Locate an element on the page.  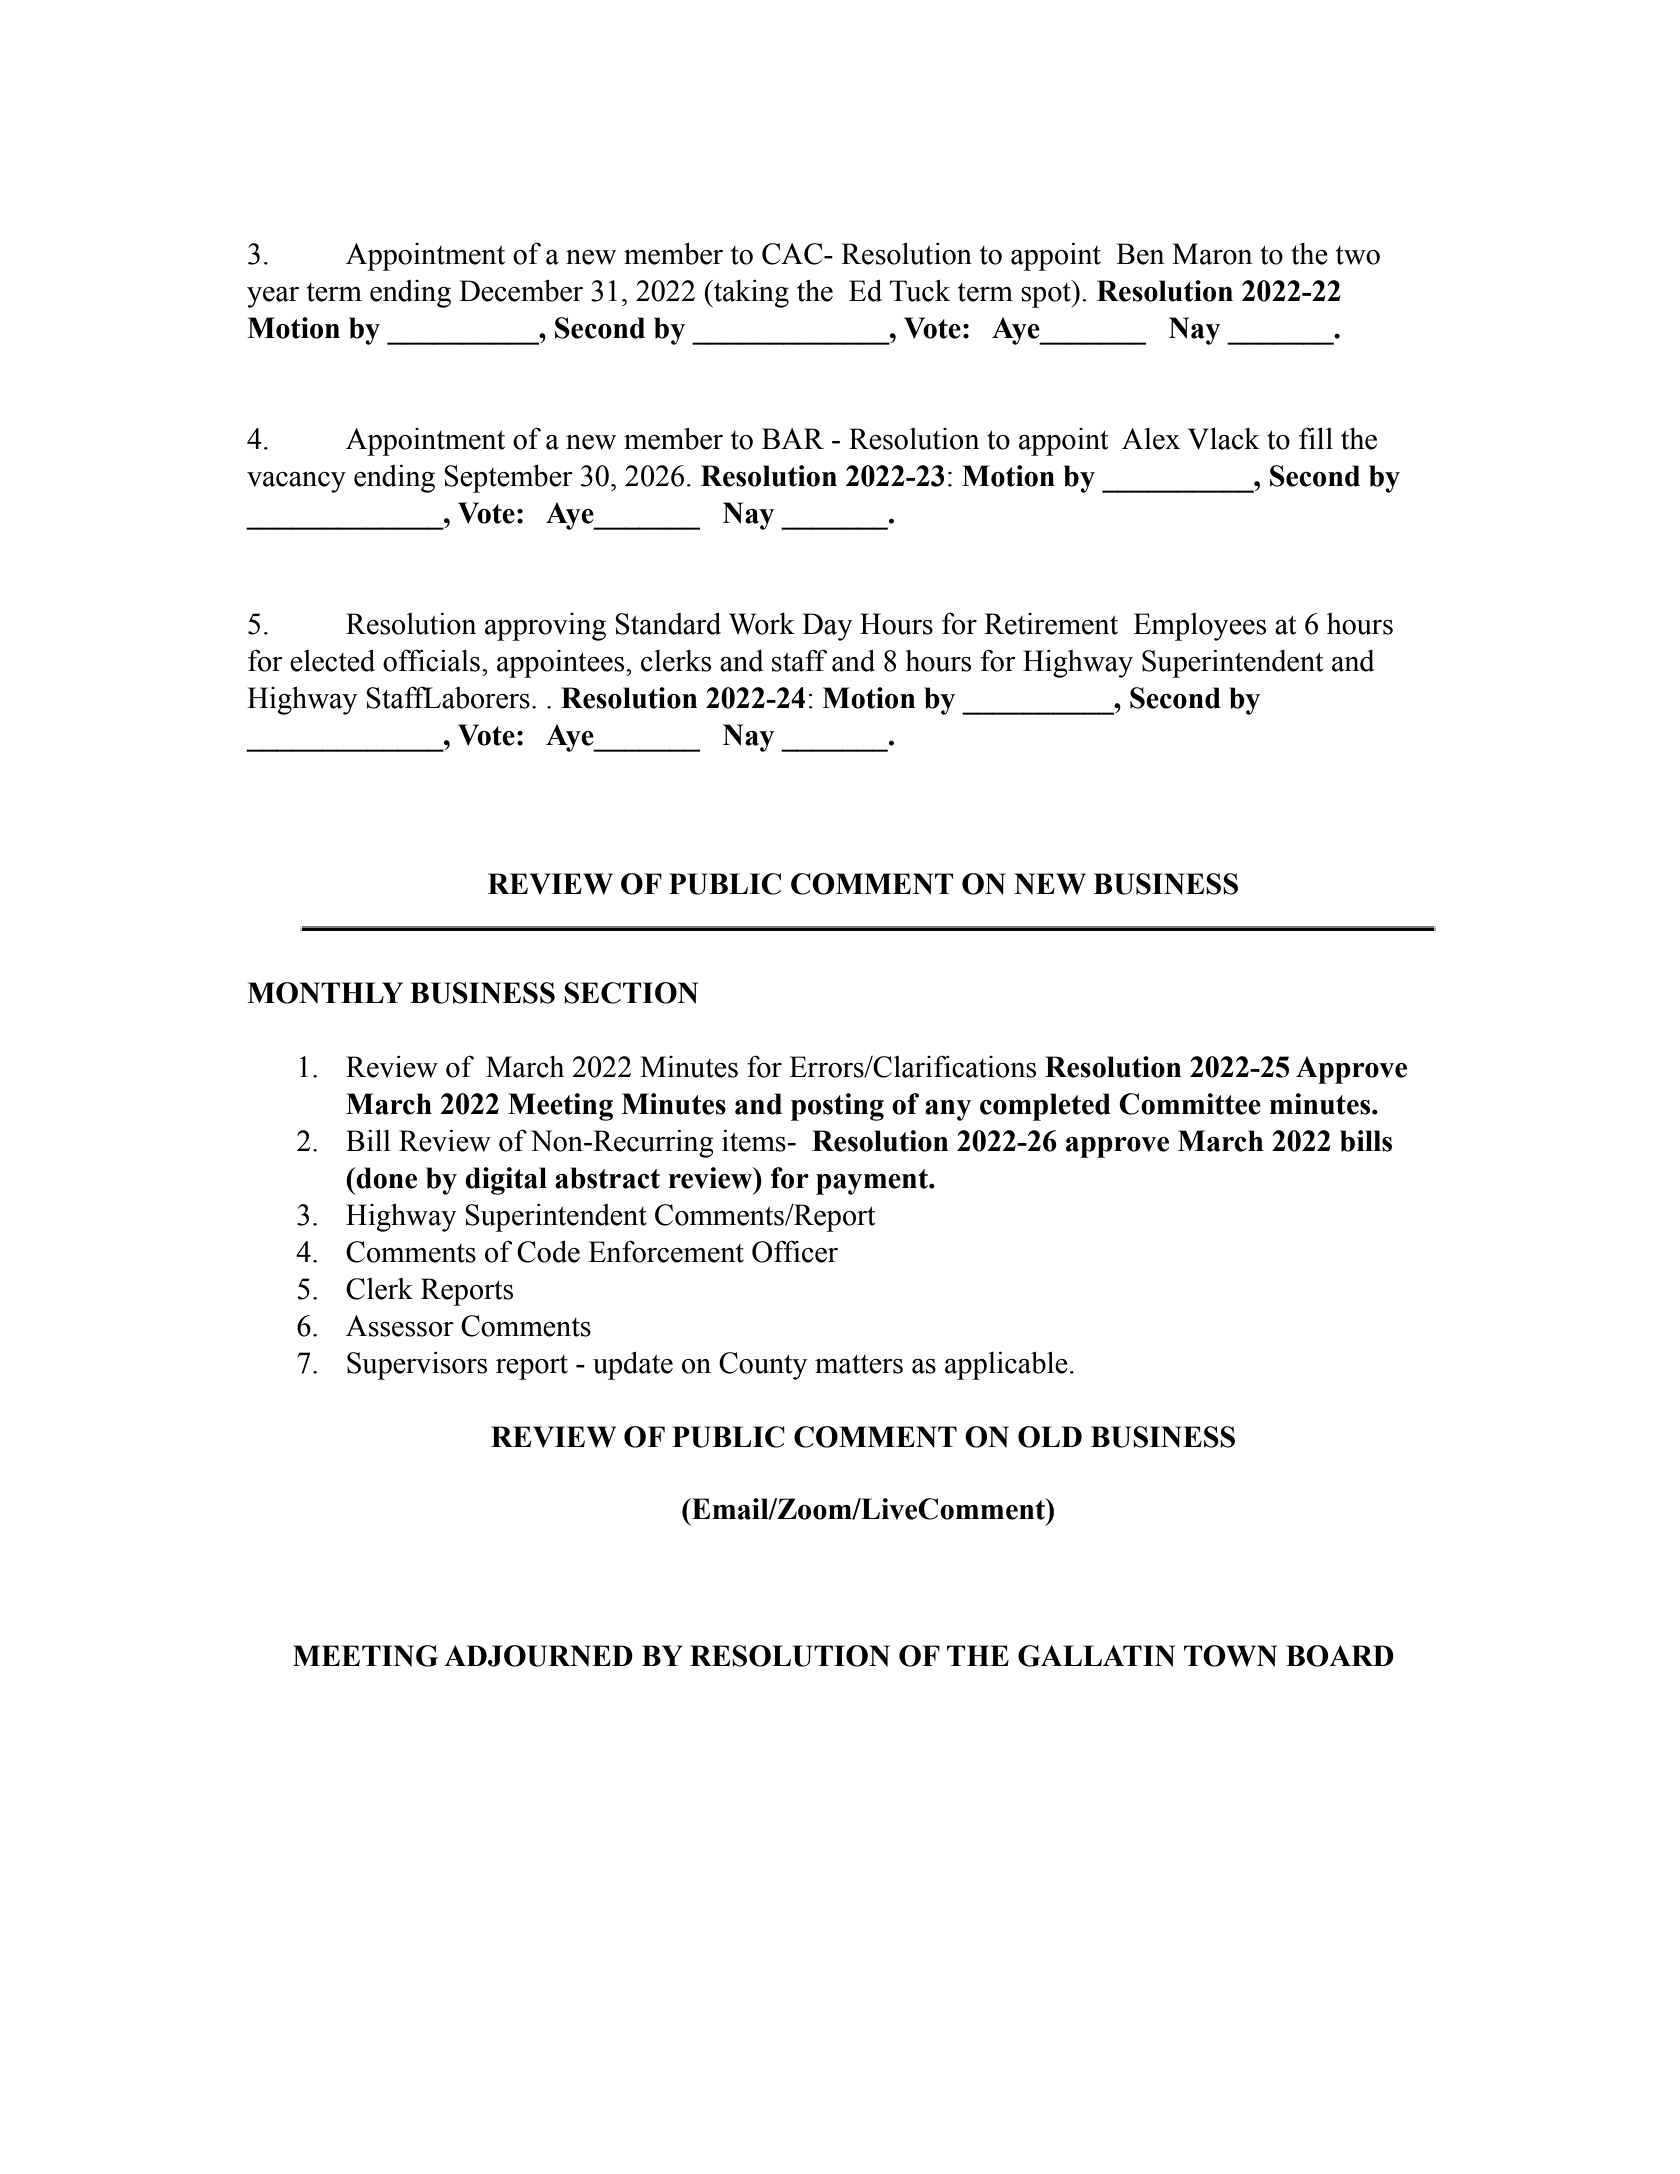
Maron is located at coordinates (1212, 254).
